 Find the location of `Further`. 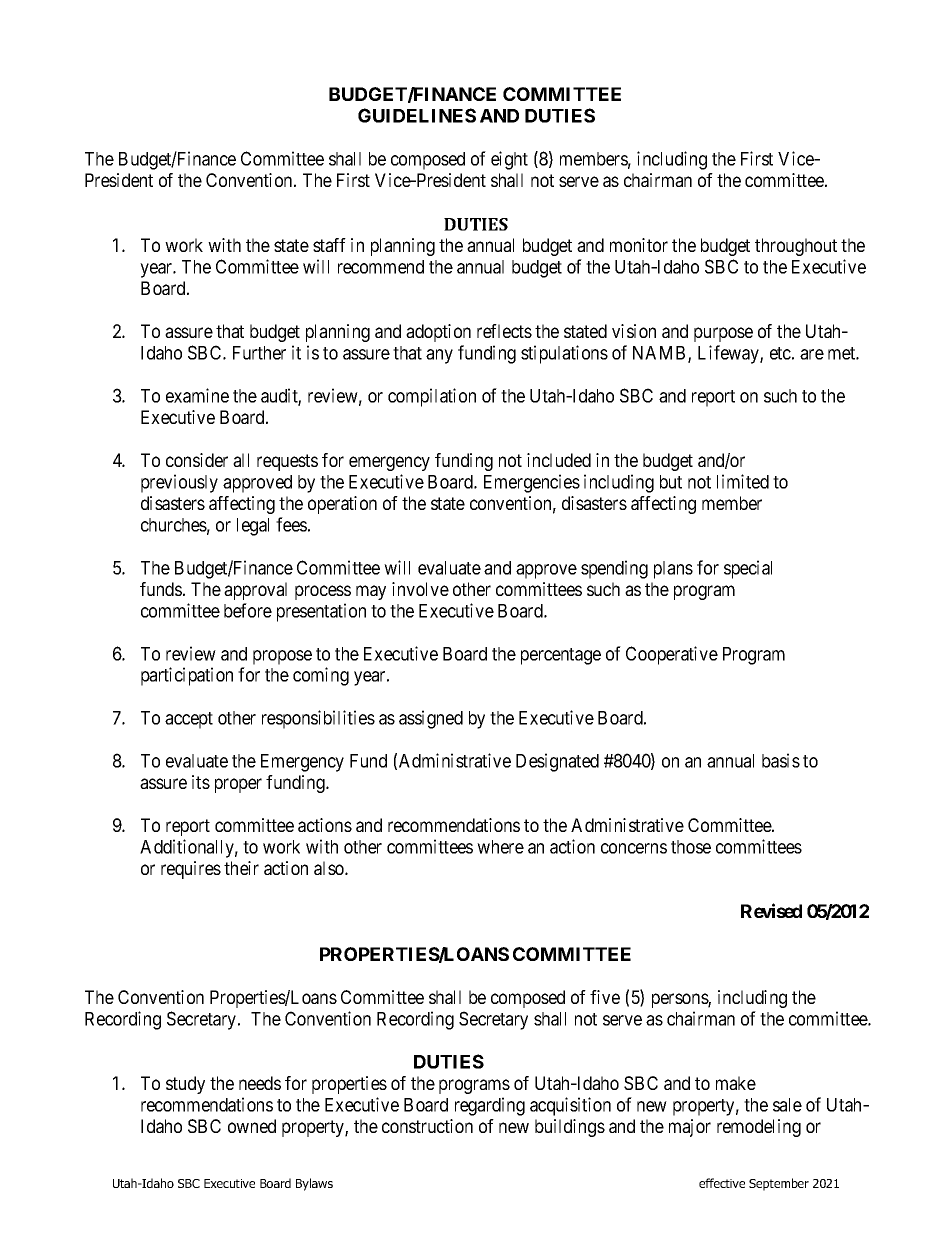

Further is located at coordinates (259, 353).
